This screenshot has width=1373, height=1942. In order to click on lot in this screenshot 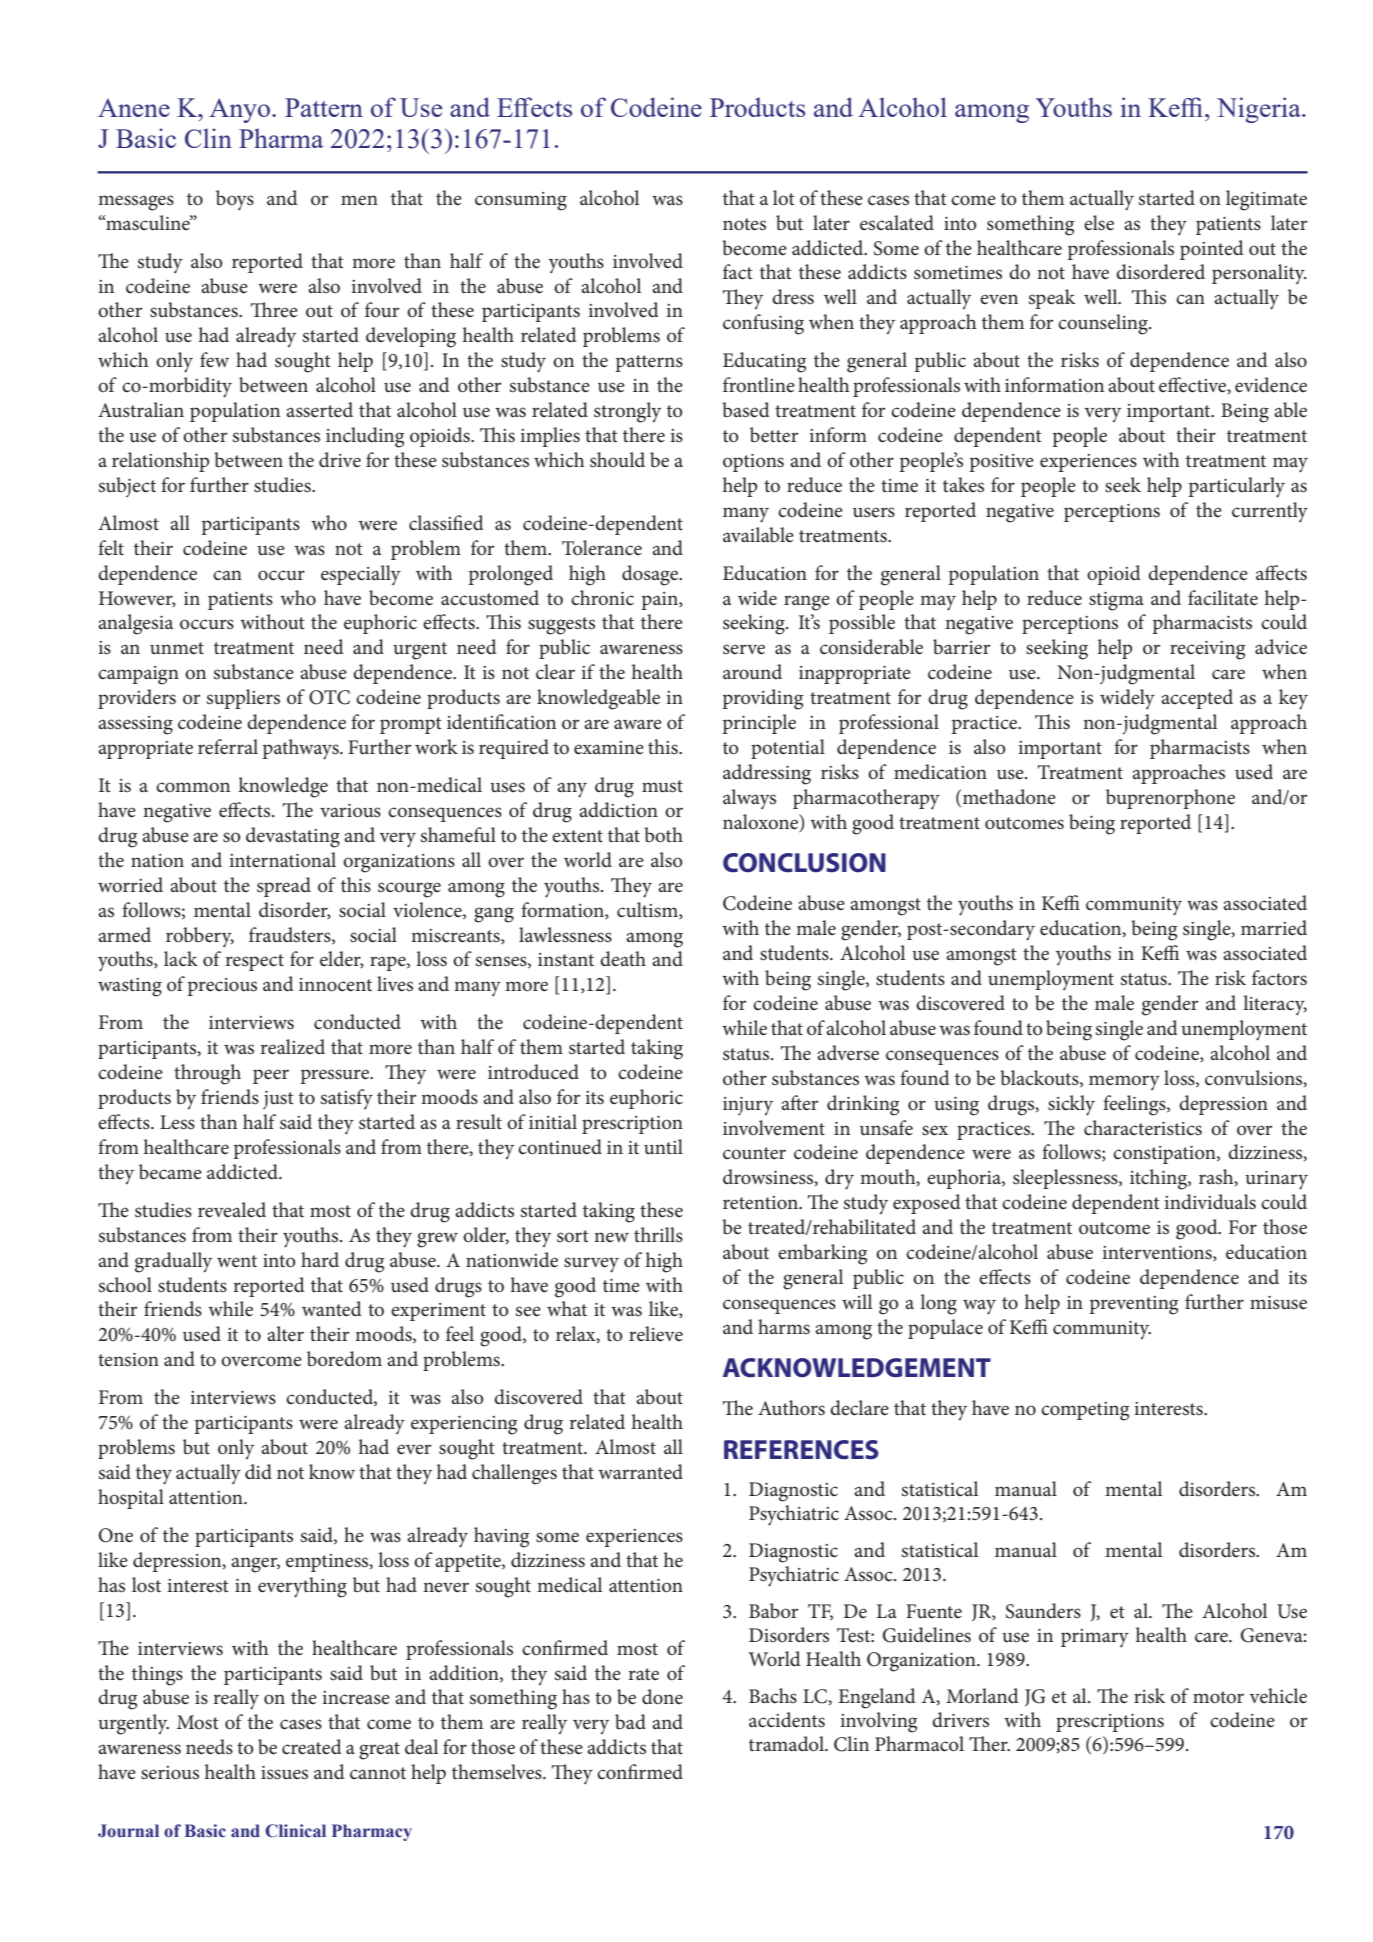, I will do `click(784, 197)`.
